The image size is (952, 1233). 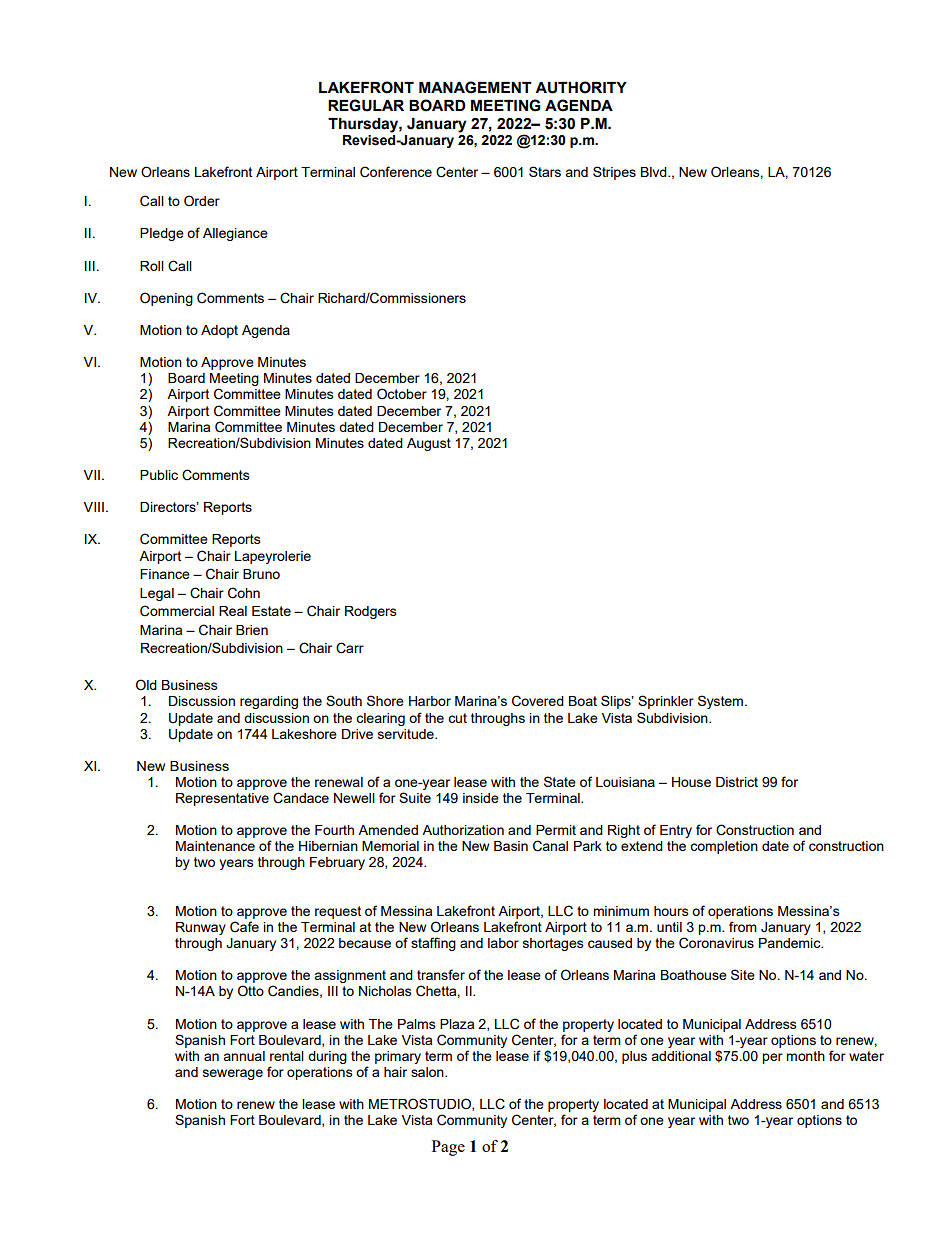 What do you see at coordinates (475, 87) in the document?
I see `MANAGEMENT` at bounding box center [475, 87].
